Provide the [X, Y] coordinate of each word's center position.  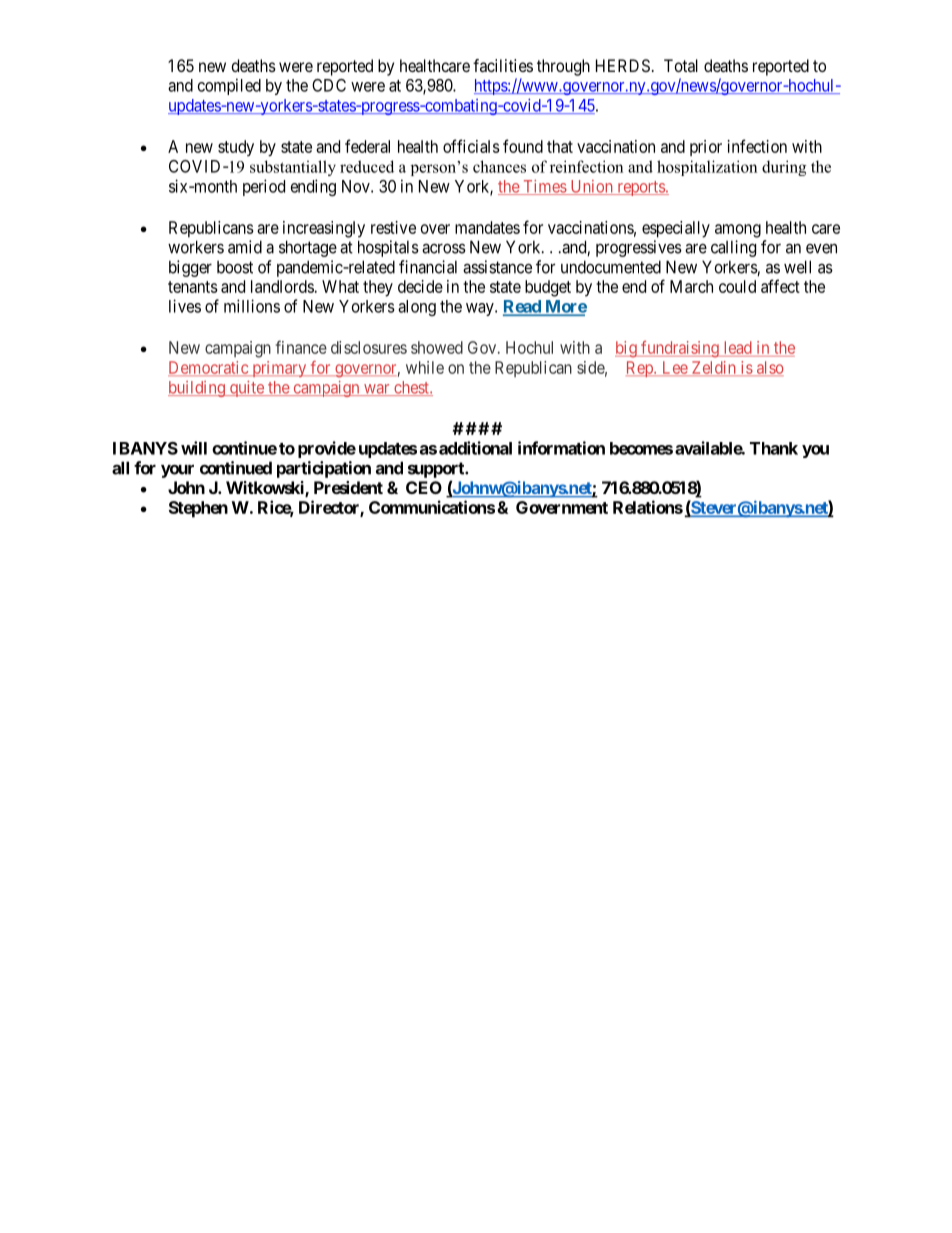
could [737, 286]
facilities [503, 65]
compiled [229, 86]
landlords [283, 286]
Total [681, 65]
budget [548, 288]
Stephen [198, 509]
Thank [774, 448]
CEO [424, 487]
